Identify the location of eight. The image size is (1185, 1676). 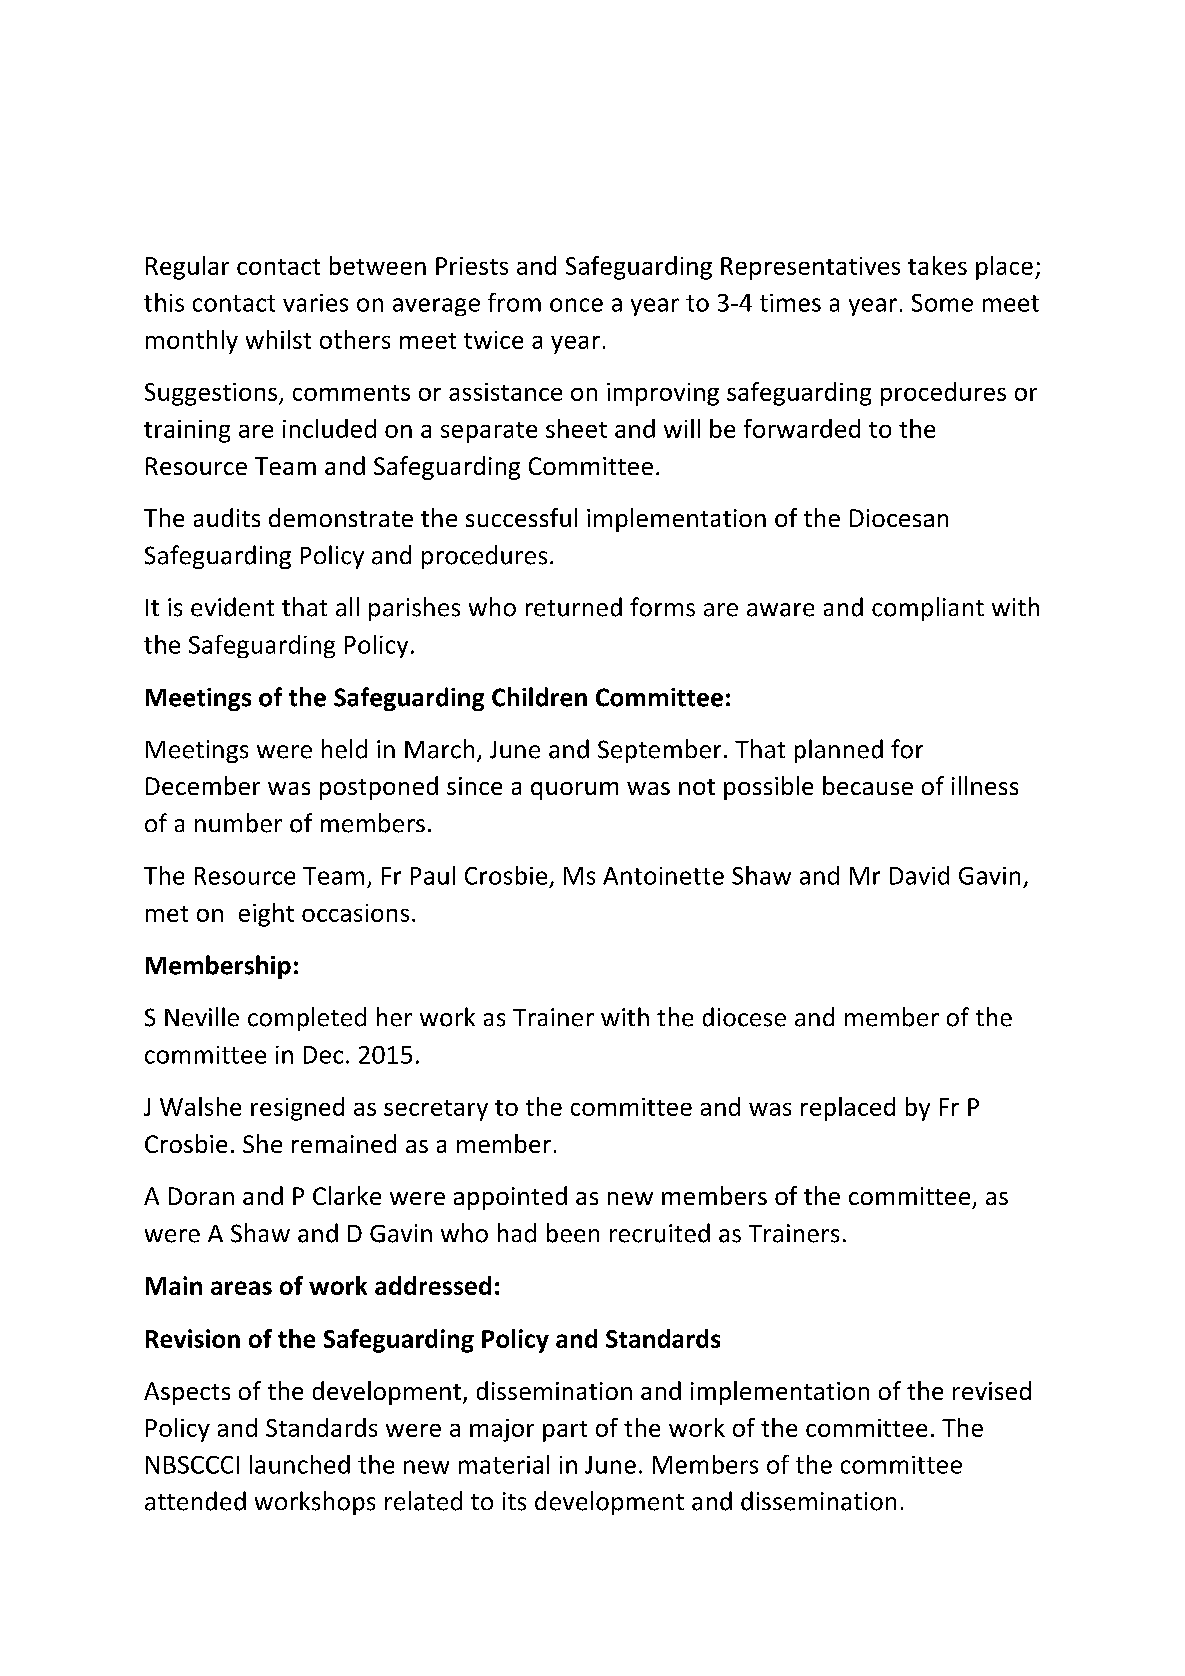
(266, 915).
